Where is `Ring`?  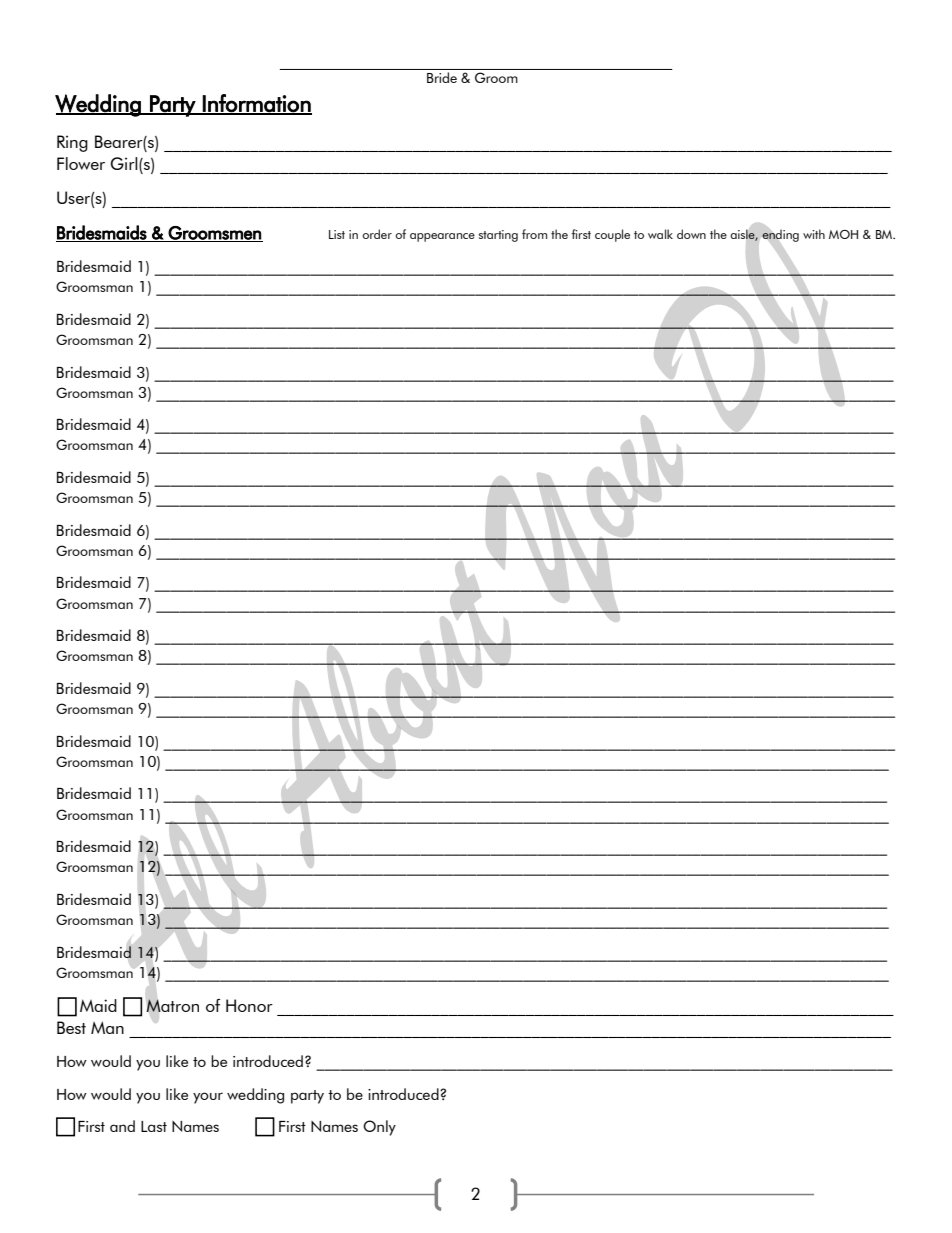 Ring is located at coordinates (72, 143).
